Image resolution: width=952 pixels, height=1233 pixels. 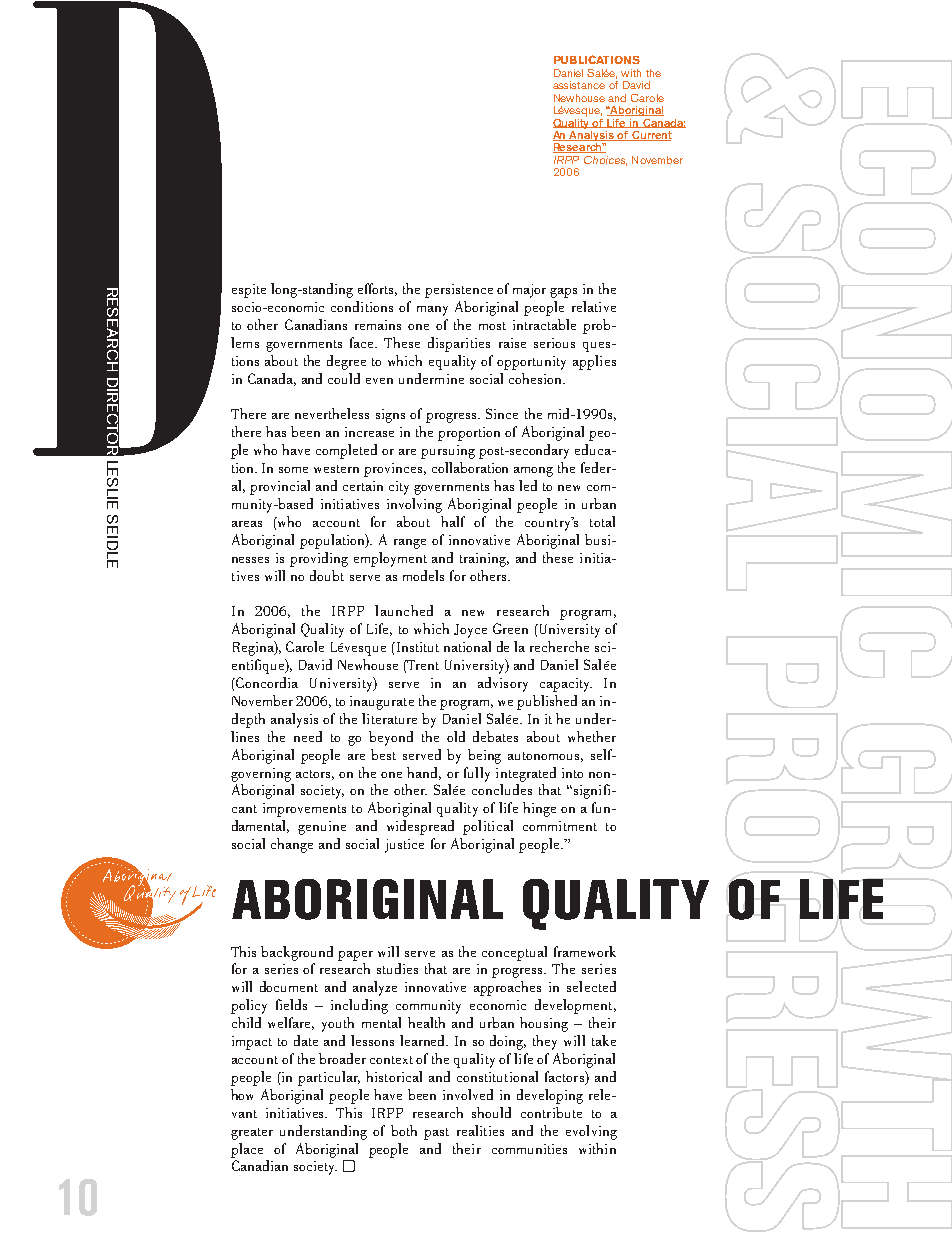 What do you see at coordinates (252, 1134) in the screenshot?
I see `greater` at bounding box center [252, 1134].
